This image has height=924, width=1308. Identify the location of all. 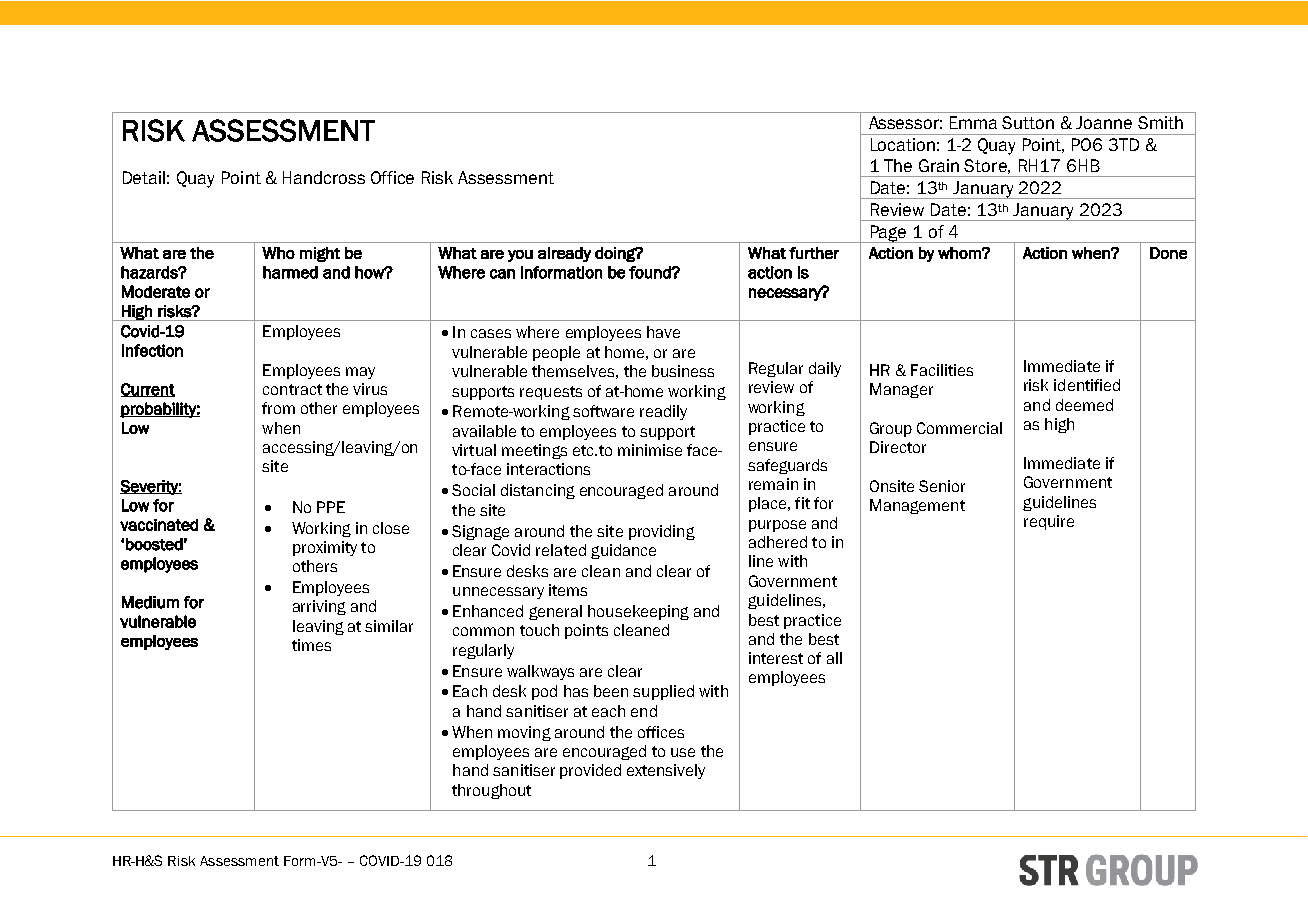
(834, 658).
